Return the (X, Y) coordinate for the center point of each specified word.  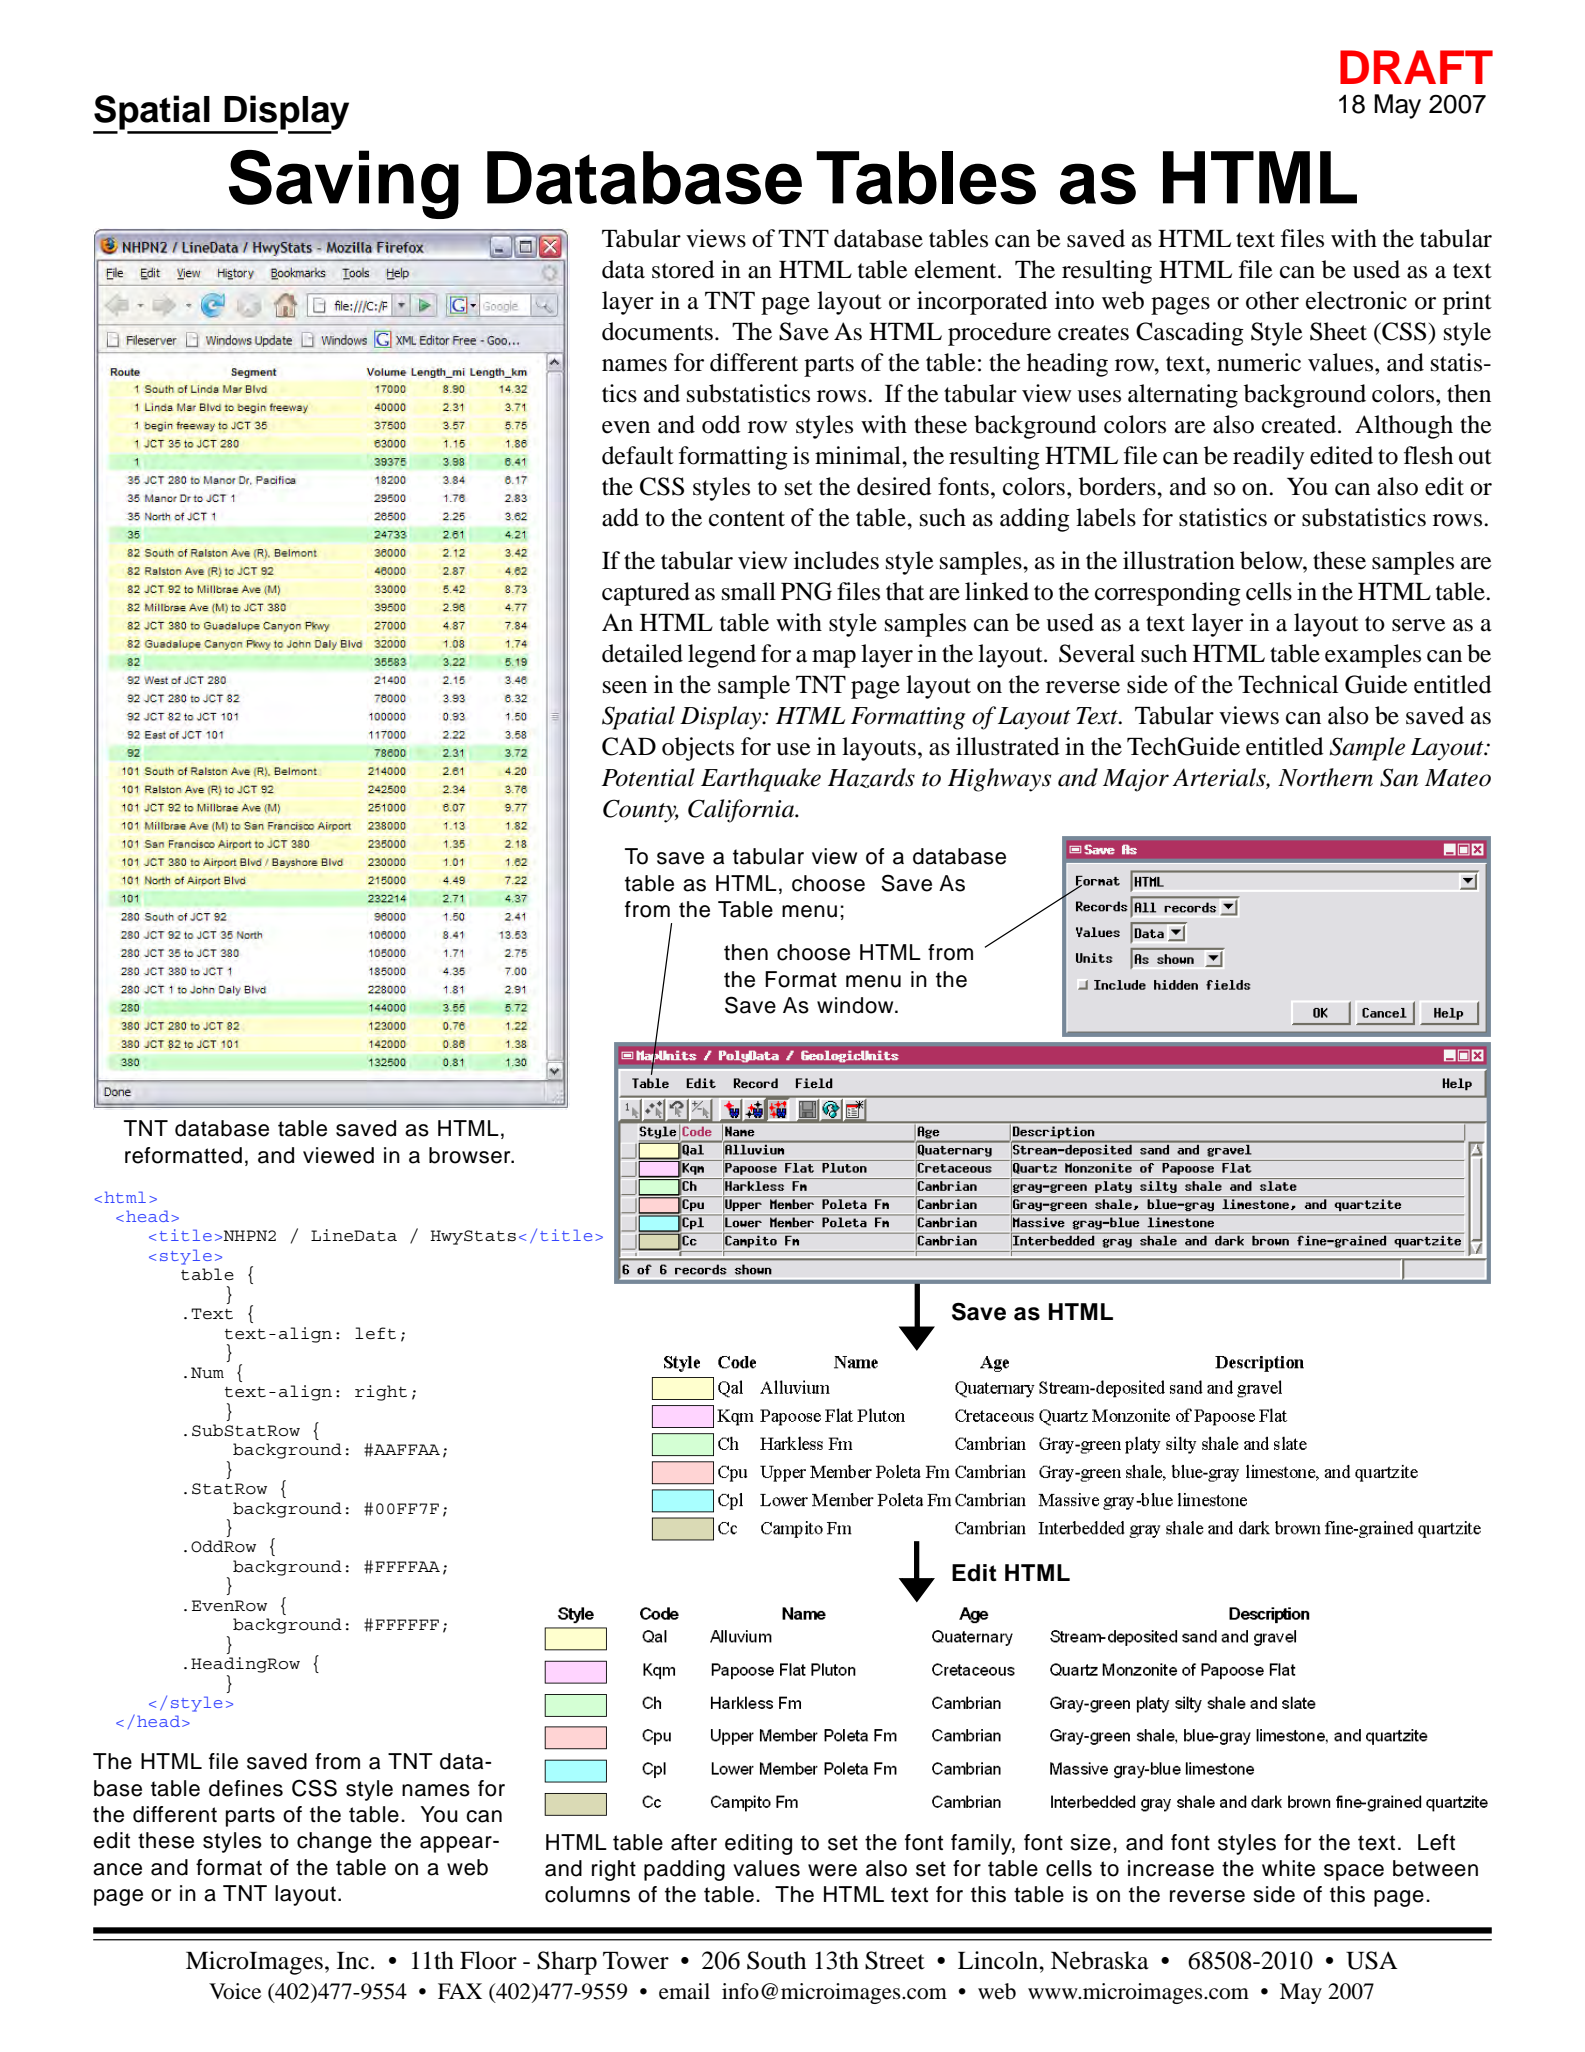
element (957, 269)
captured (646, 594)
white (1288, 1868)
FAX (460, 1991)
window (856, 1005)
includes (836, 560)
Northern (1325, 777)
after (694, 1842)
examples (1373, 656)
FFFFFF (407, 1624)
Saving (344, 184)
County (641, 811)
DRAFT (1416, 67)
